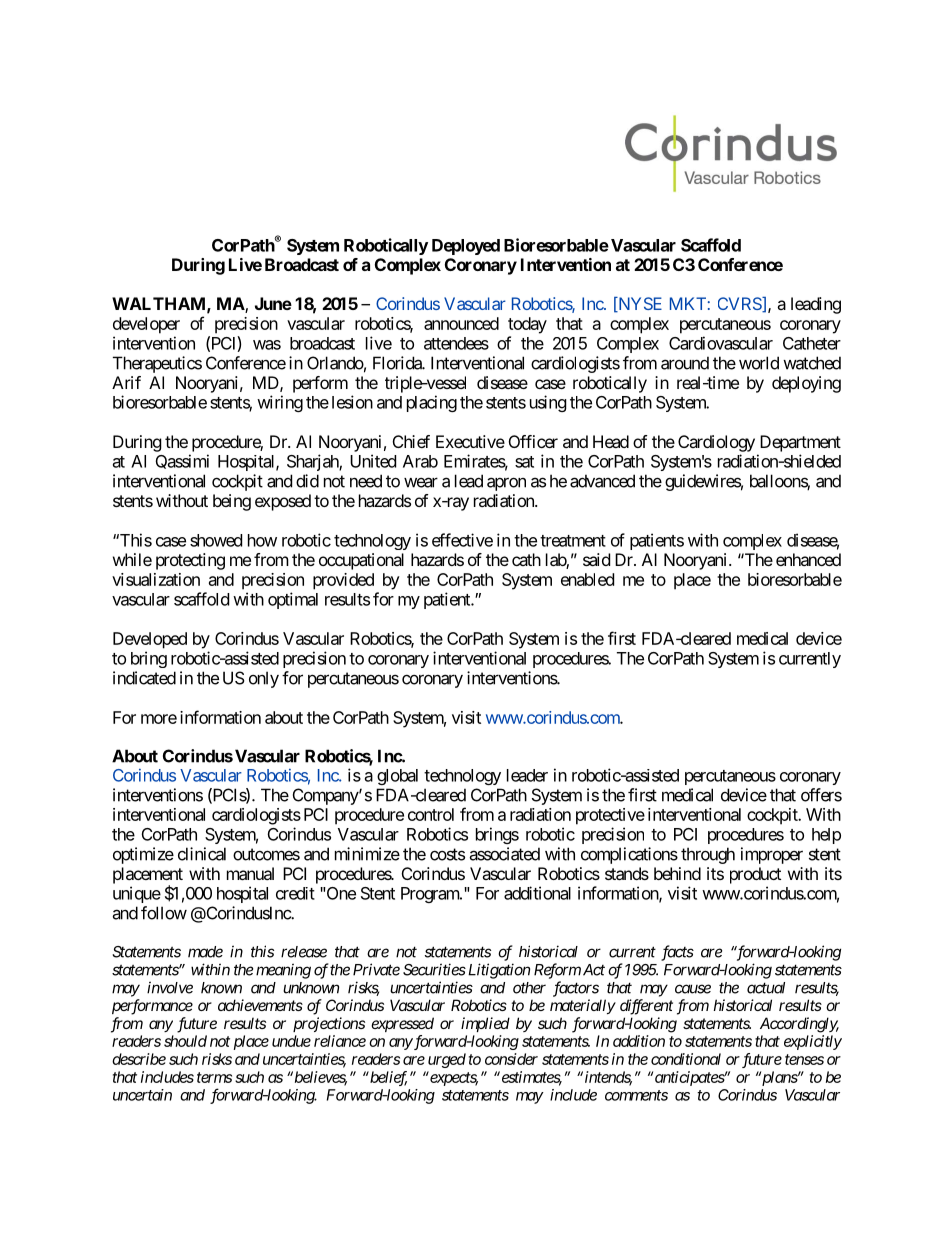 This screenshot has width=952, height=1233. What do you see at coordinates (264, 679) in the screenshot?
I see `only` at bounding box center [264, 679].
